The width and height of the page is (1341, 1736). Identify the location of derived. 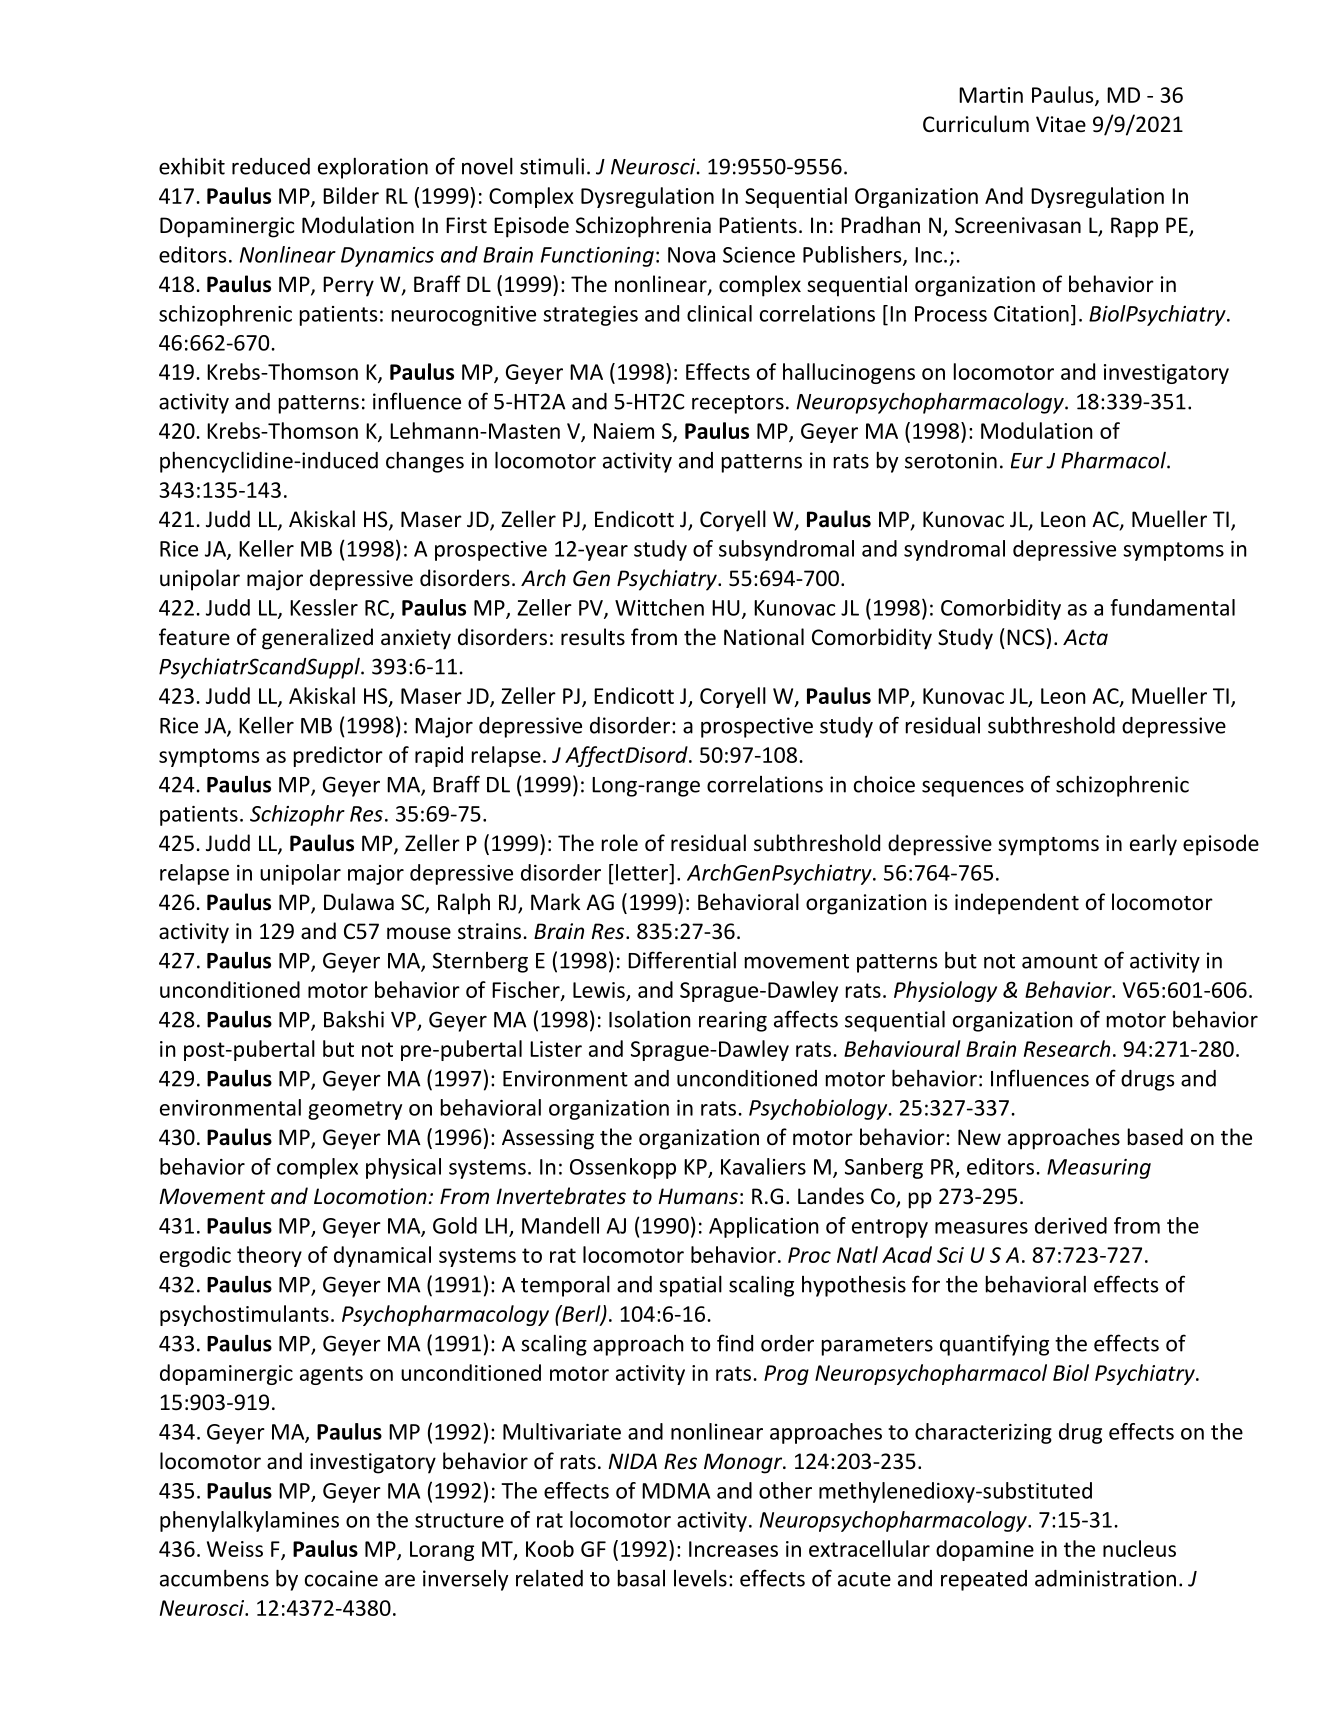
(1071, 1225).
